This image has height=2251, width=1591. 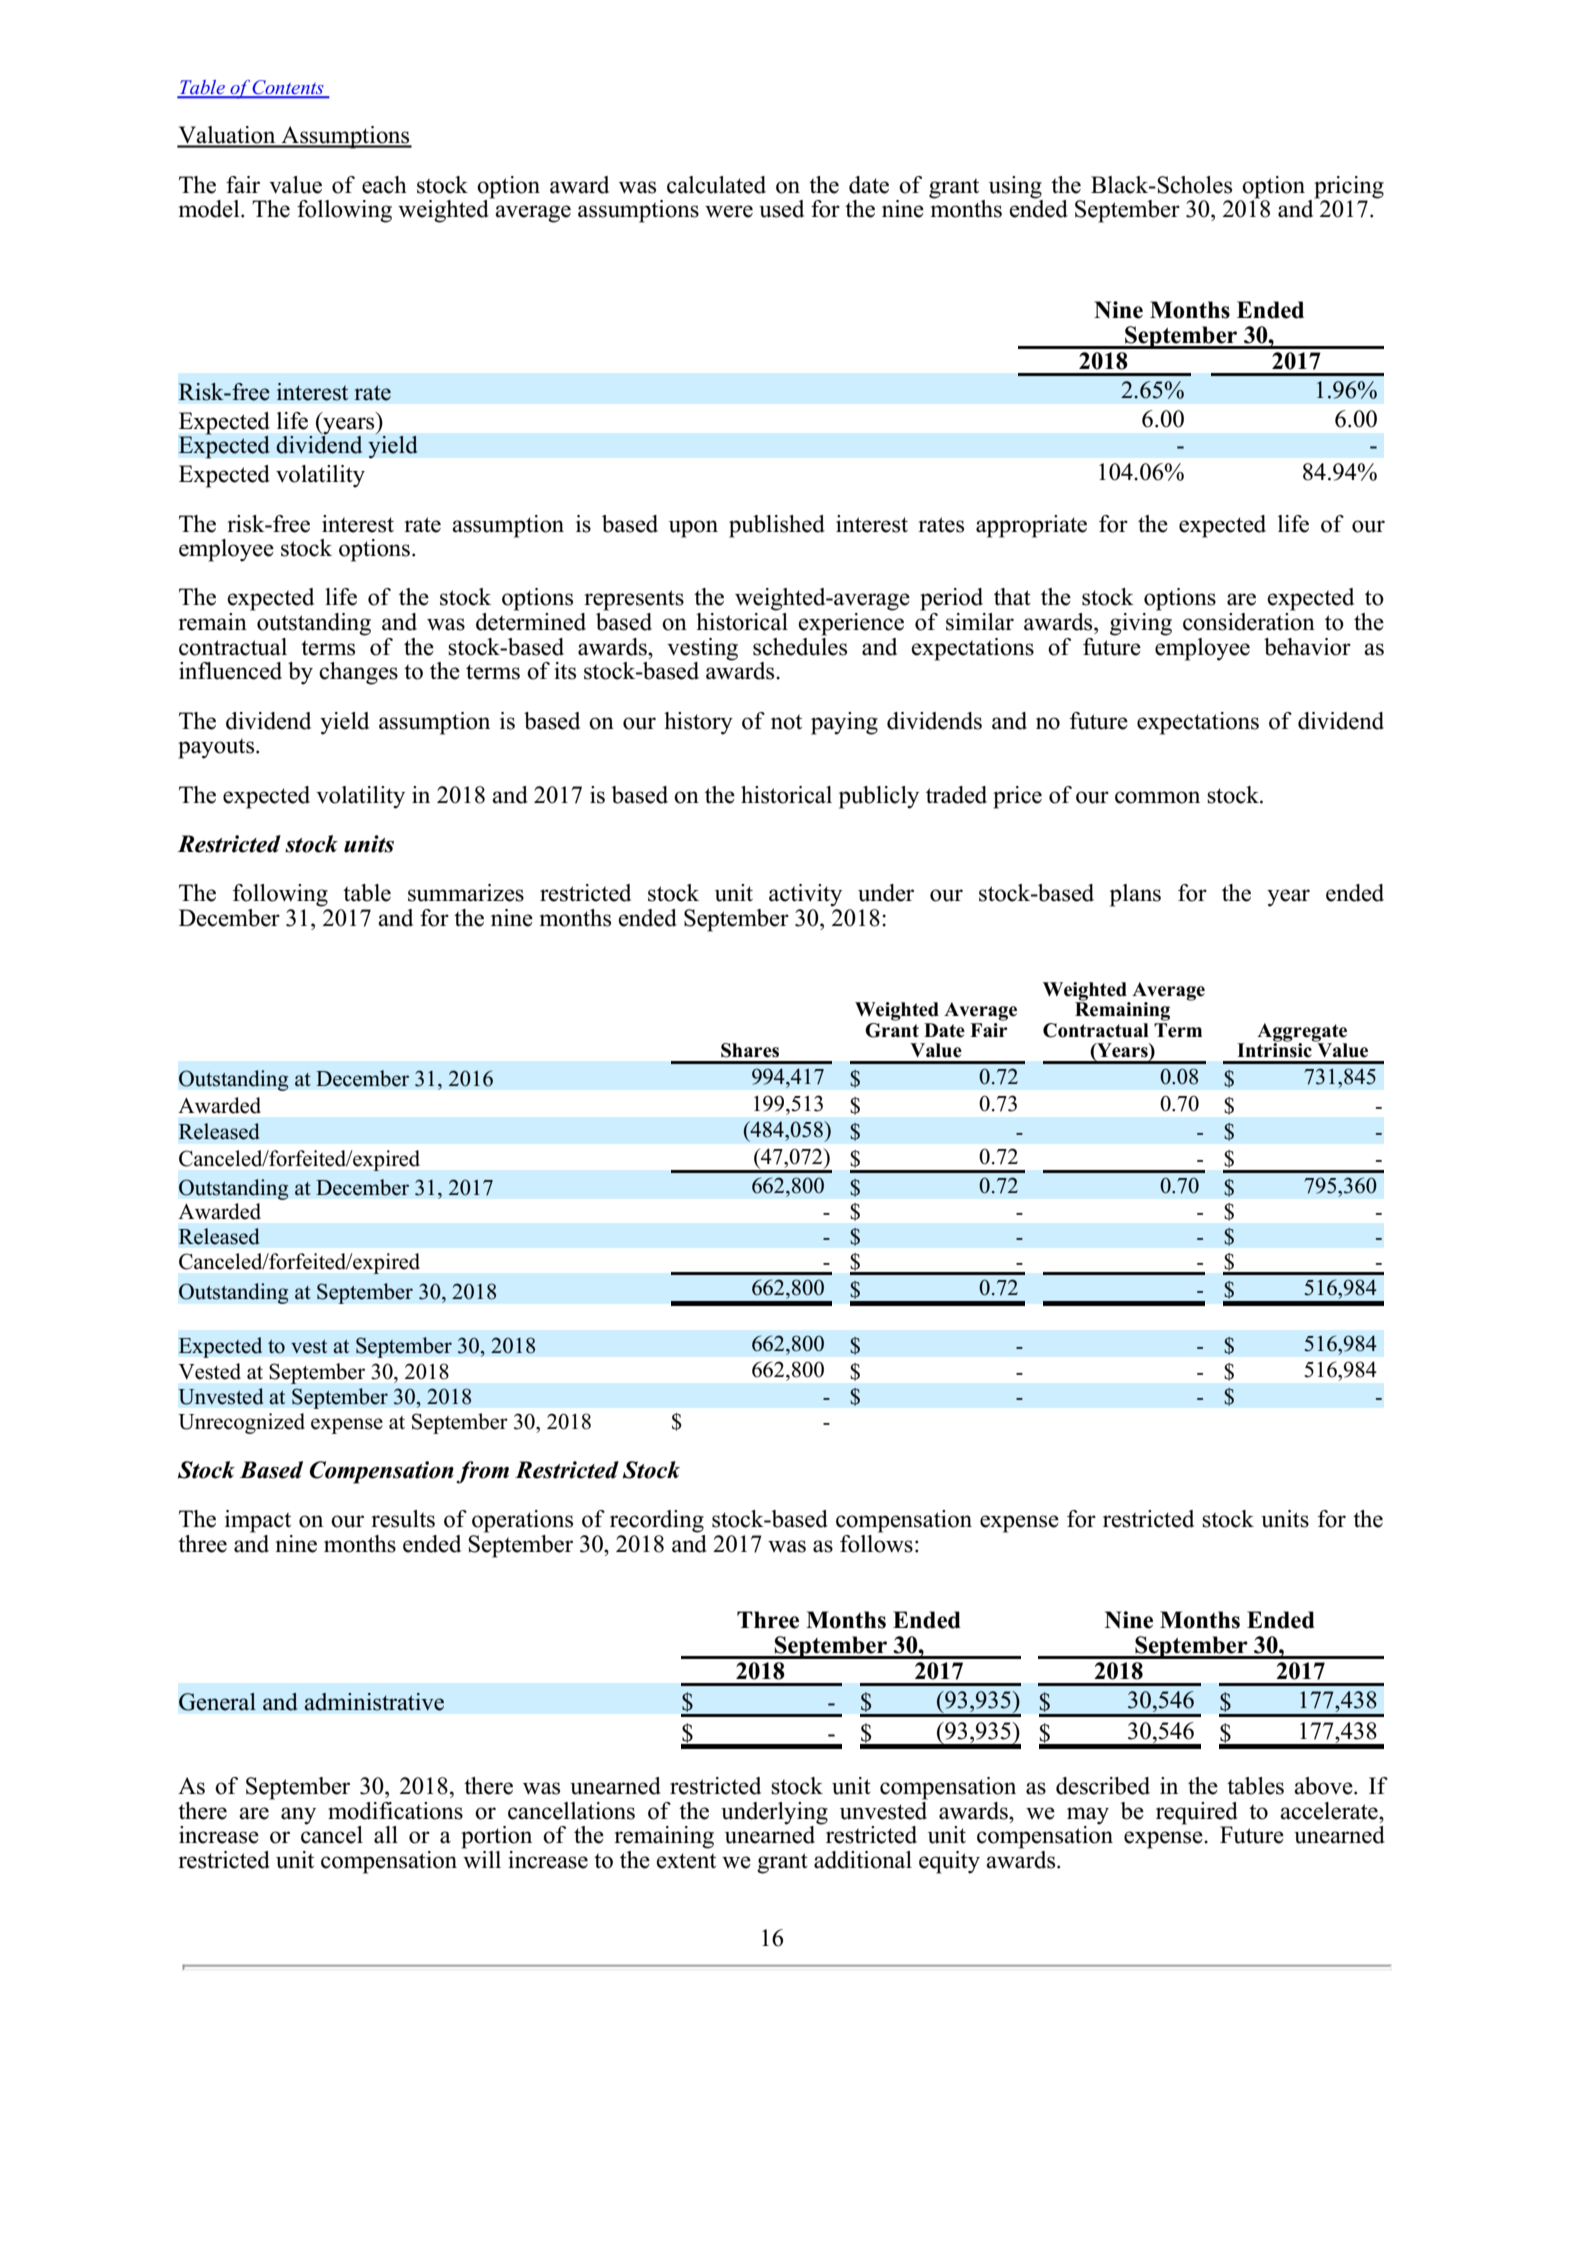 I want to click on pricing, so click(x=1349, y=188).
